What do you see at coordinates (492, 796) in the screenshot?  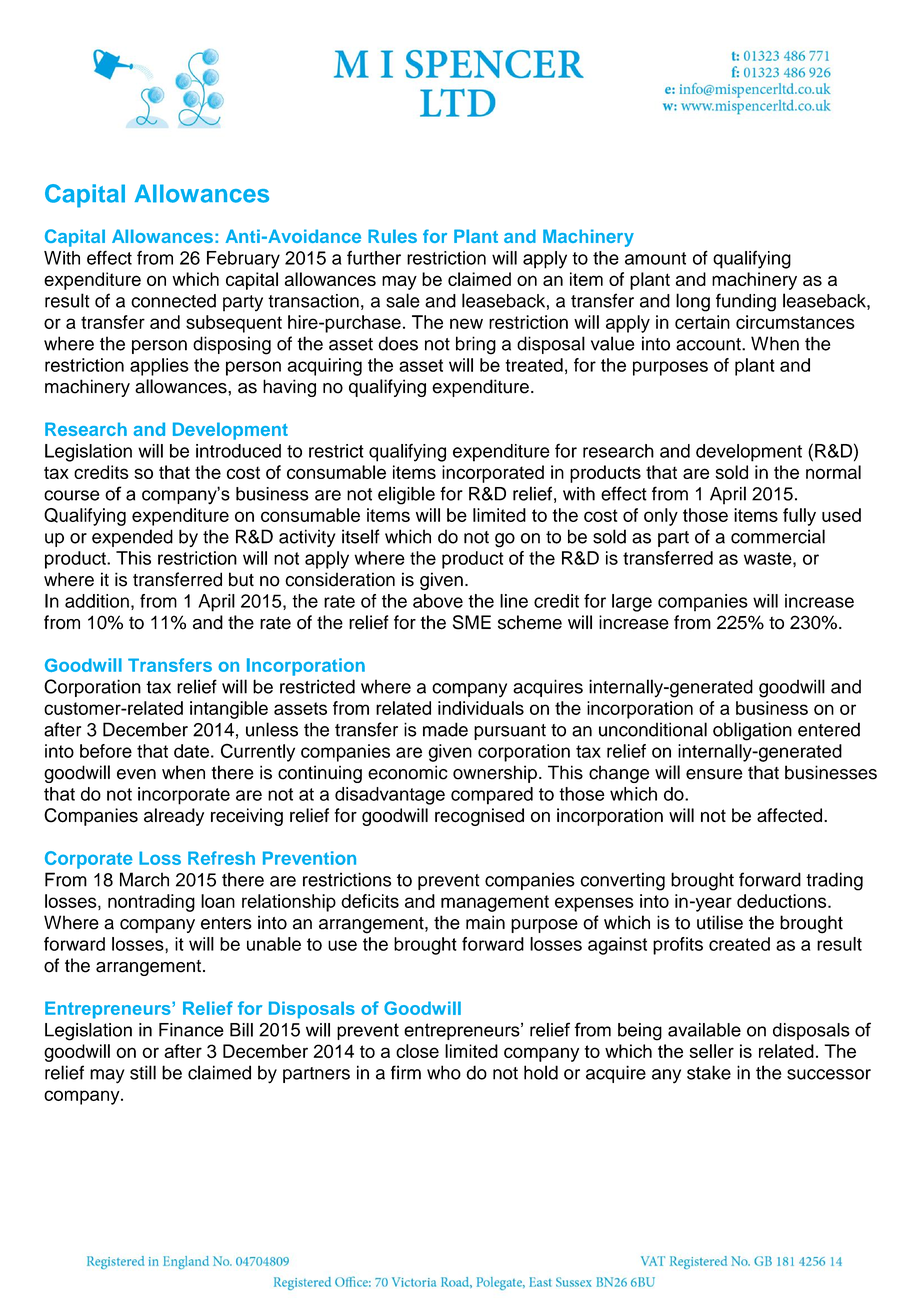 I see `compared` at bounding box center [492, 796].
